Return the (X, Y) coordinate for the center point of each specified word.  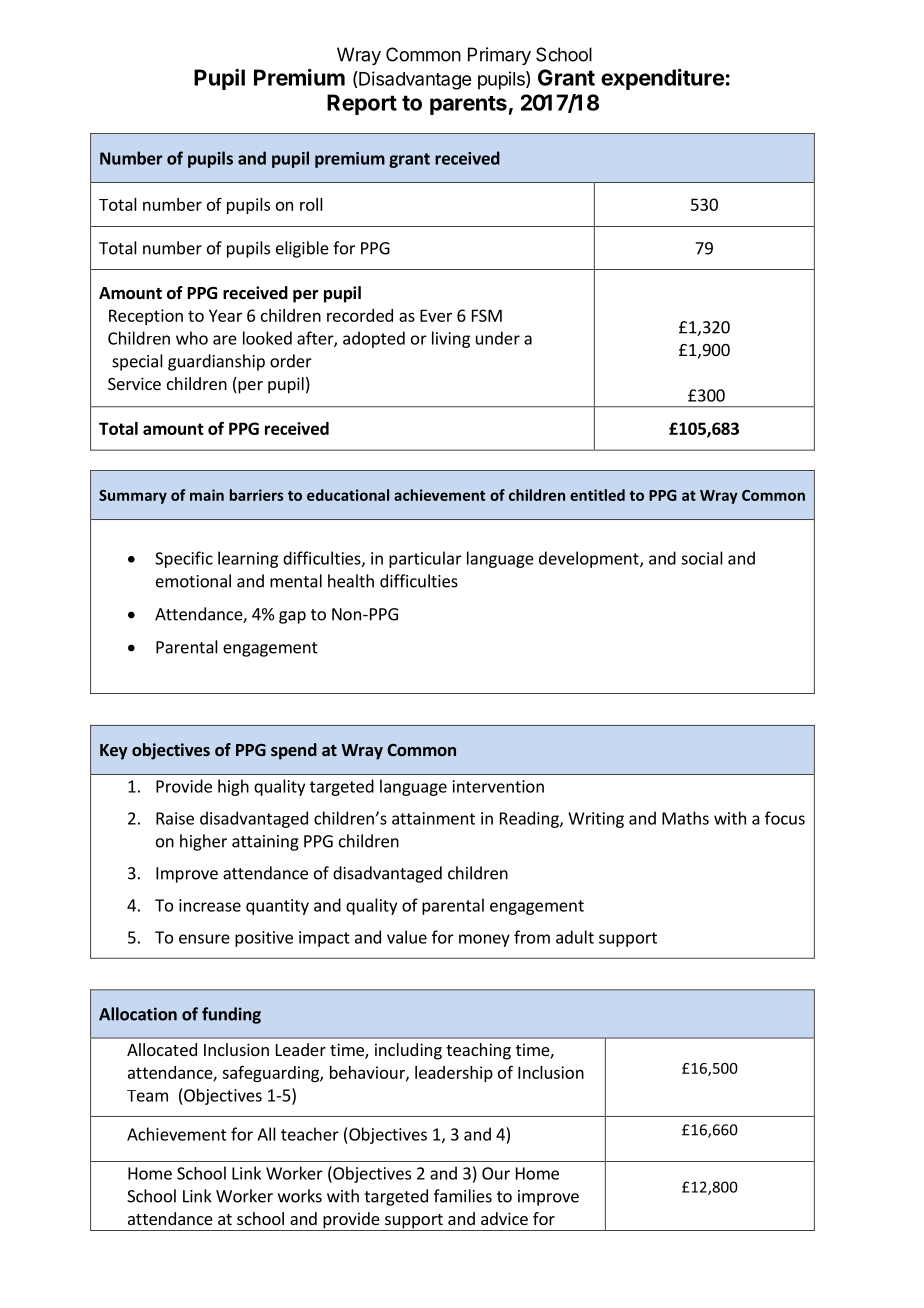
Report (362, 104)
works (300, 1196)
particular (425, 559)
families (463, 1196)
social (702, 558)
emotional (193, 581)
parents (468, 105)
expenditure (662, 79)
